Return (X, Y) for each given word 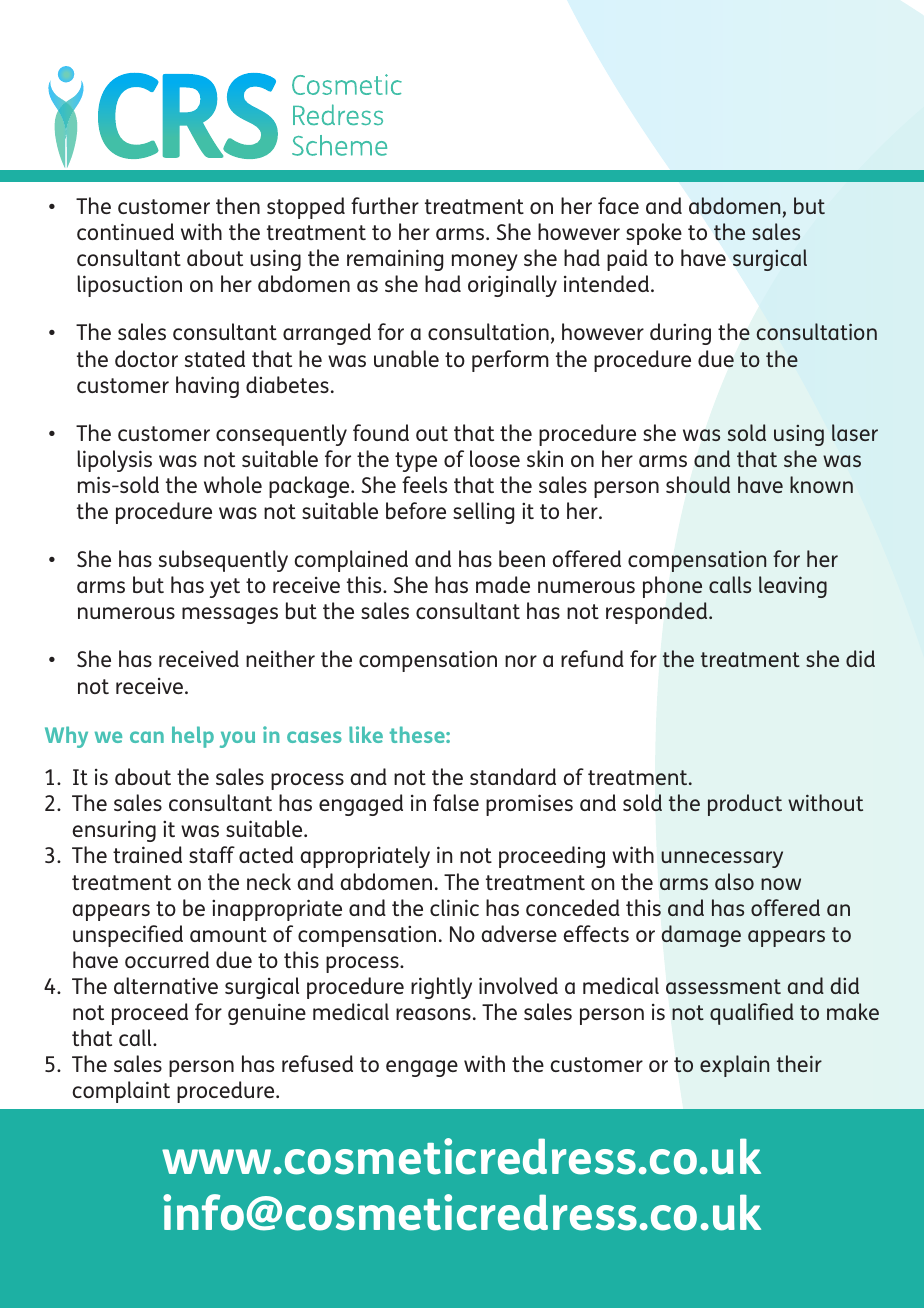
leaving (793, 587)
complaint (121, 1092)
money (485, 262)
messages (230, 615)
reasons (433, 1014)
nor (521, 661)
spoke (654, 234)
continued (125, 231)
